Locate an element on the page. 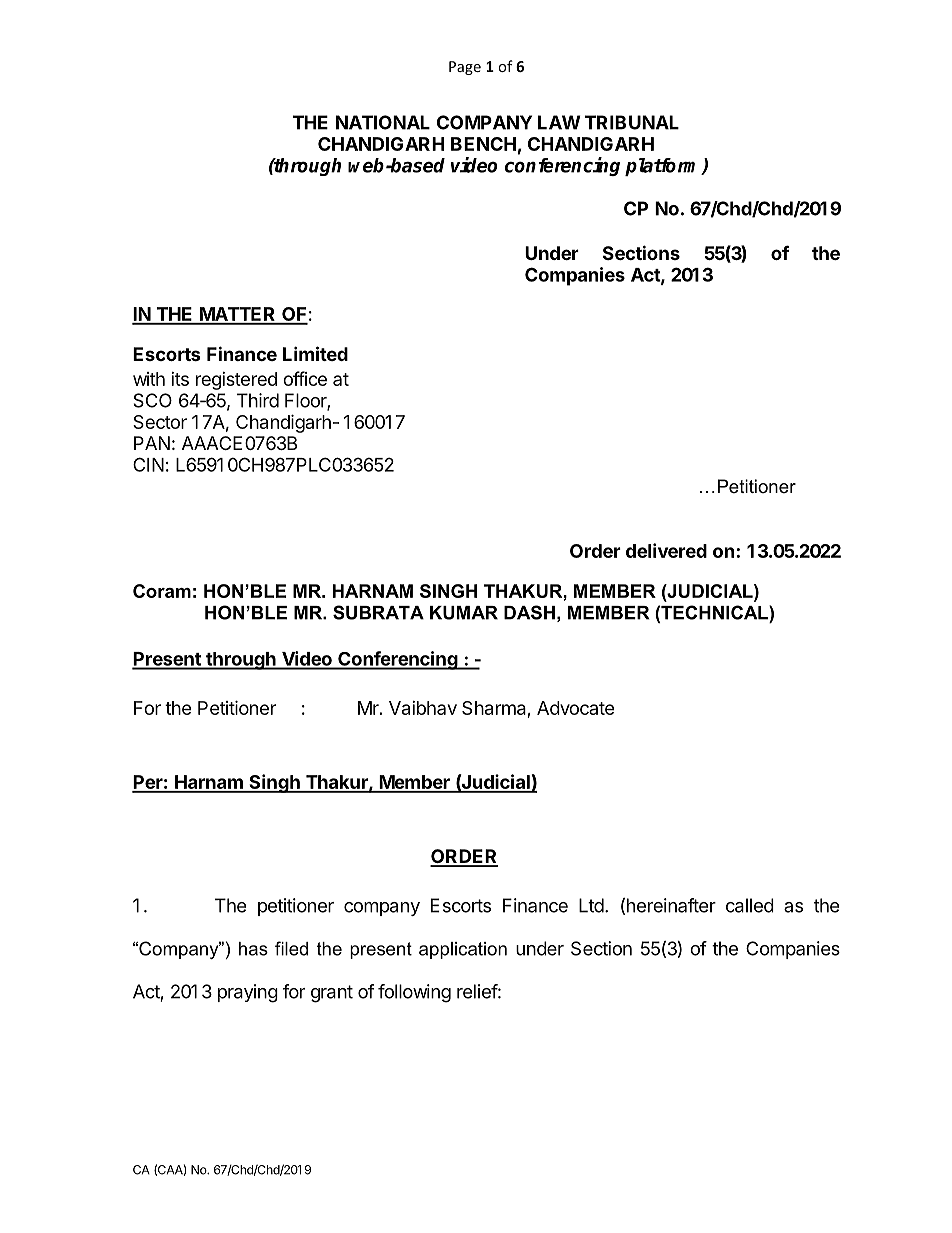 The image size is (952, 1233). called is located at coordinates (750, 905).
